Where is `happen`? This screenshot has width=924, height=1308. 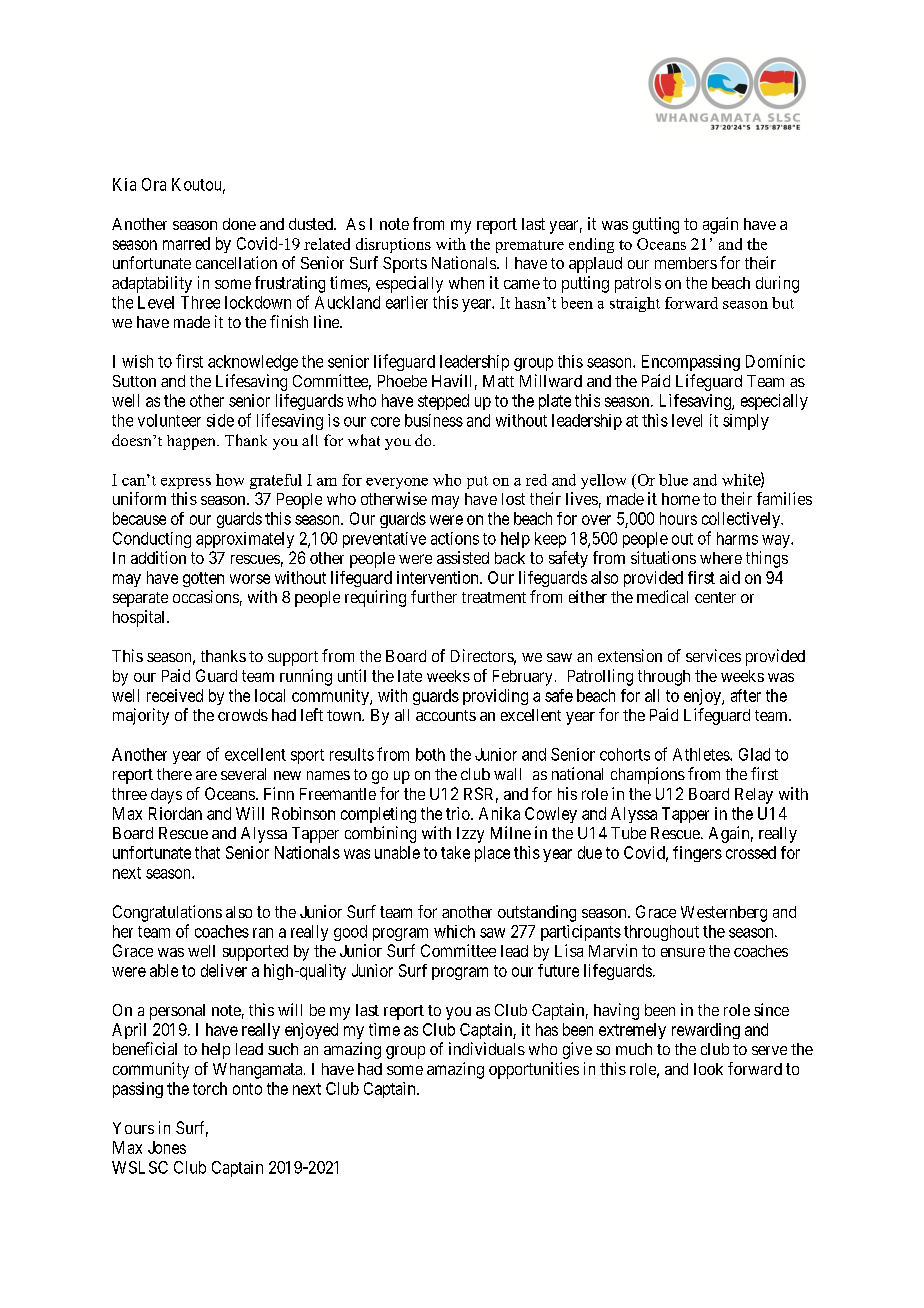
happen is located at coordinates (192, 442).
